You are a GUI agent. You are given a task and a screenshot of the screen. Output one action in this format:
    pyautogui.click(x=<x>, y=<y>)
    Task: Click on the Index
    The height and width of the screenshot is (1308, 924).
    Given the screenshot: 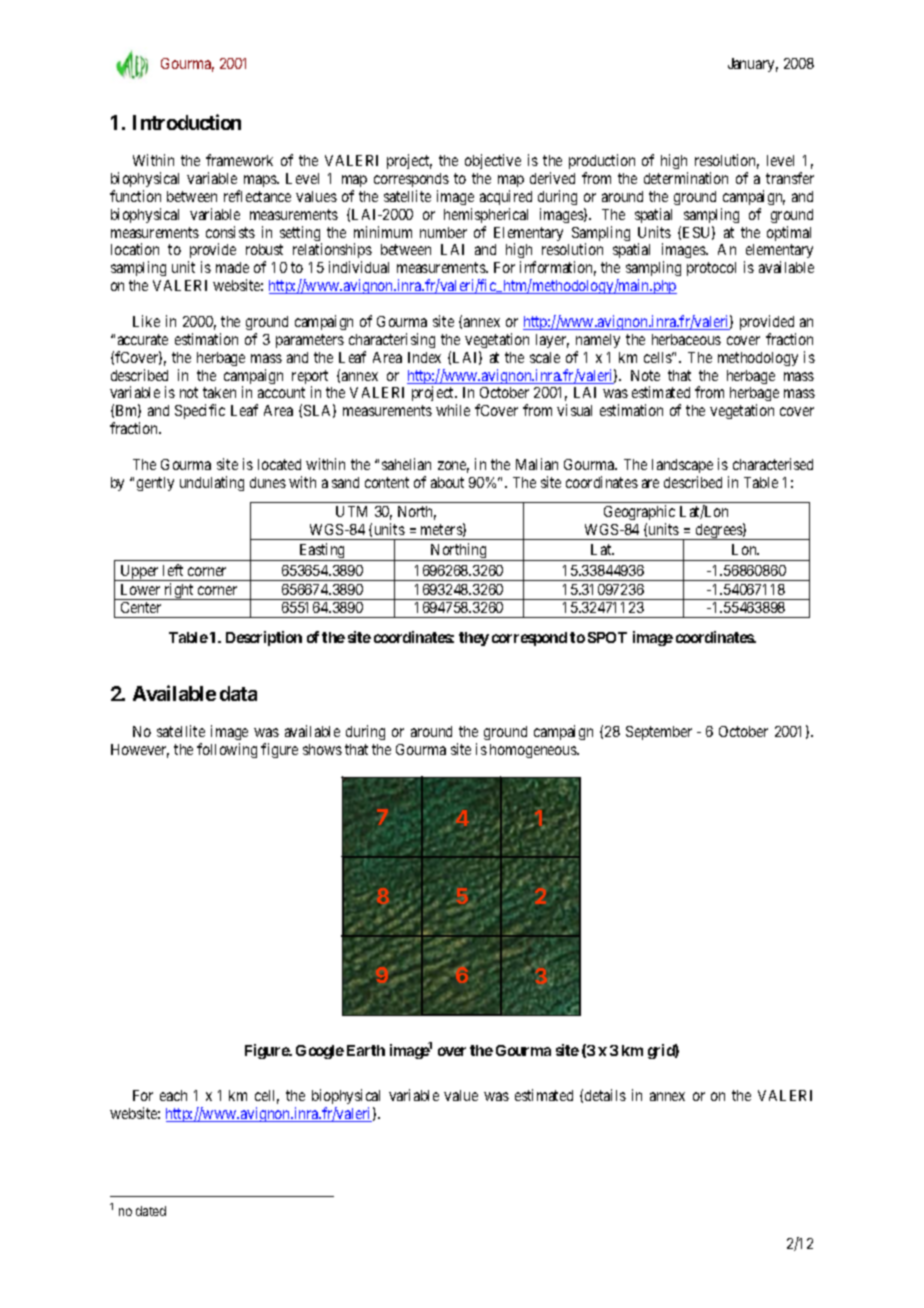 What is the action you would take?
    pyautogui.click(x=424, y=357)
